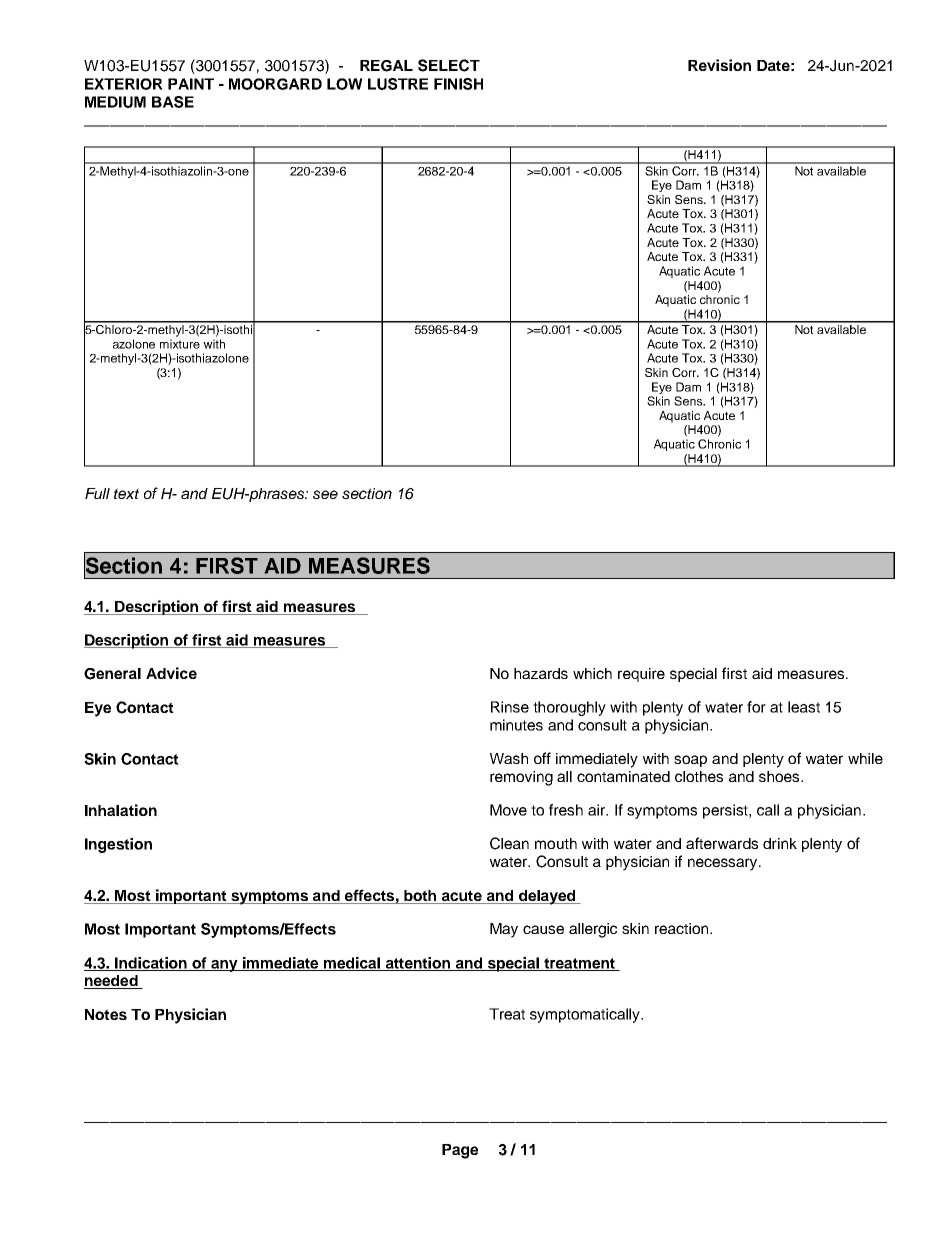  I want to click on Clean, so click(509, 843).
